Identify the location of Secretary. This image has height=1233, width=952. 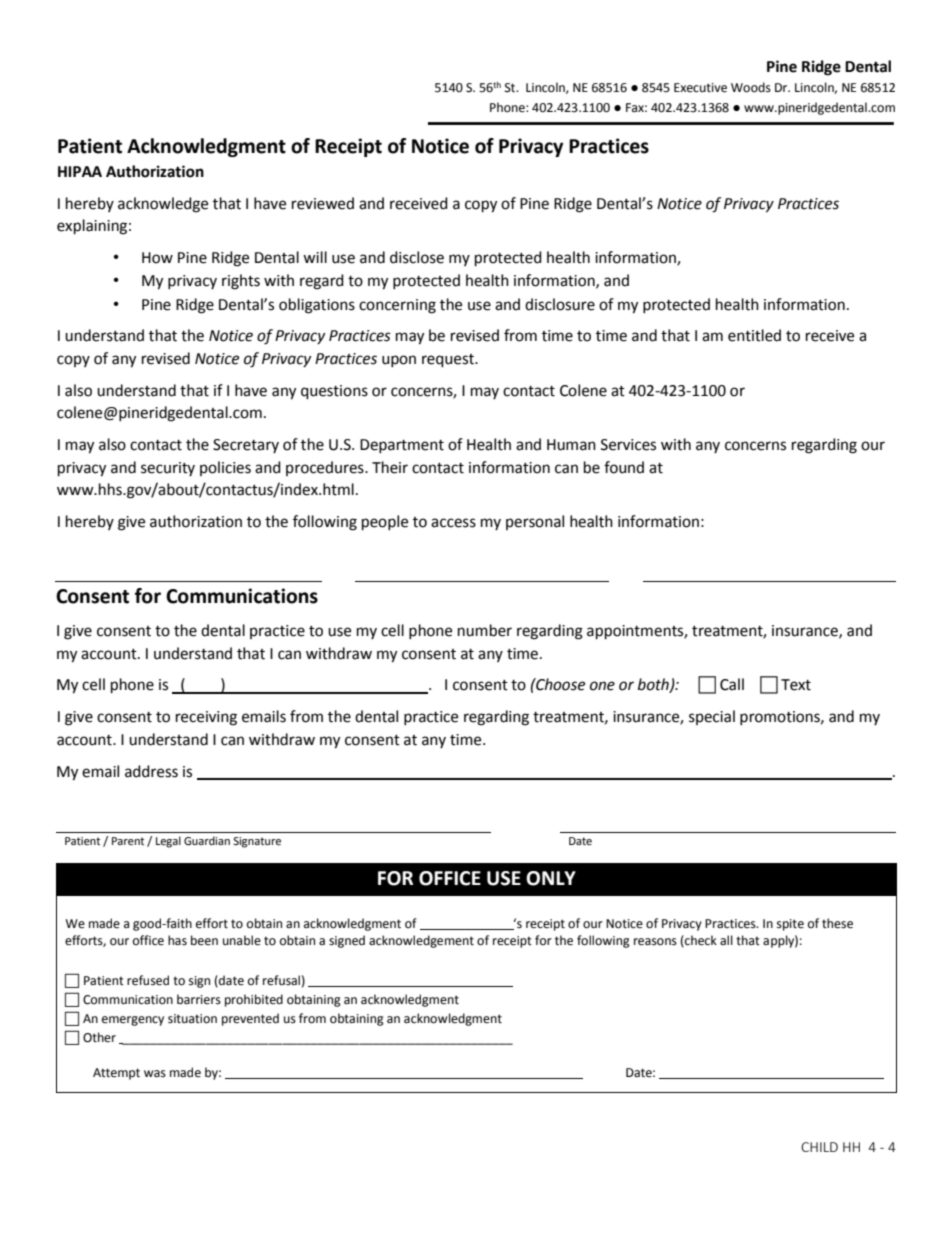
(246, 446).
